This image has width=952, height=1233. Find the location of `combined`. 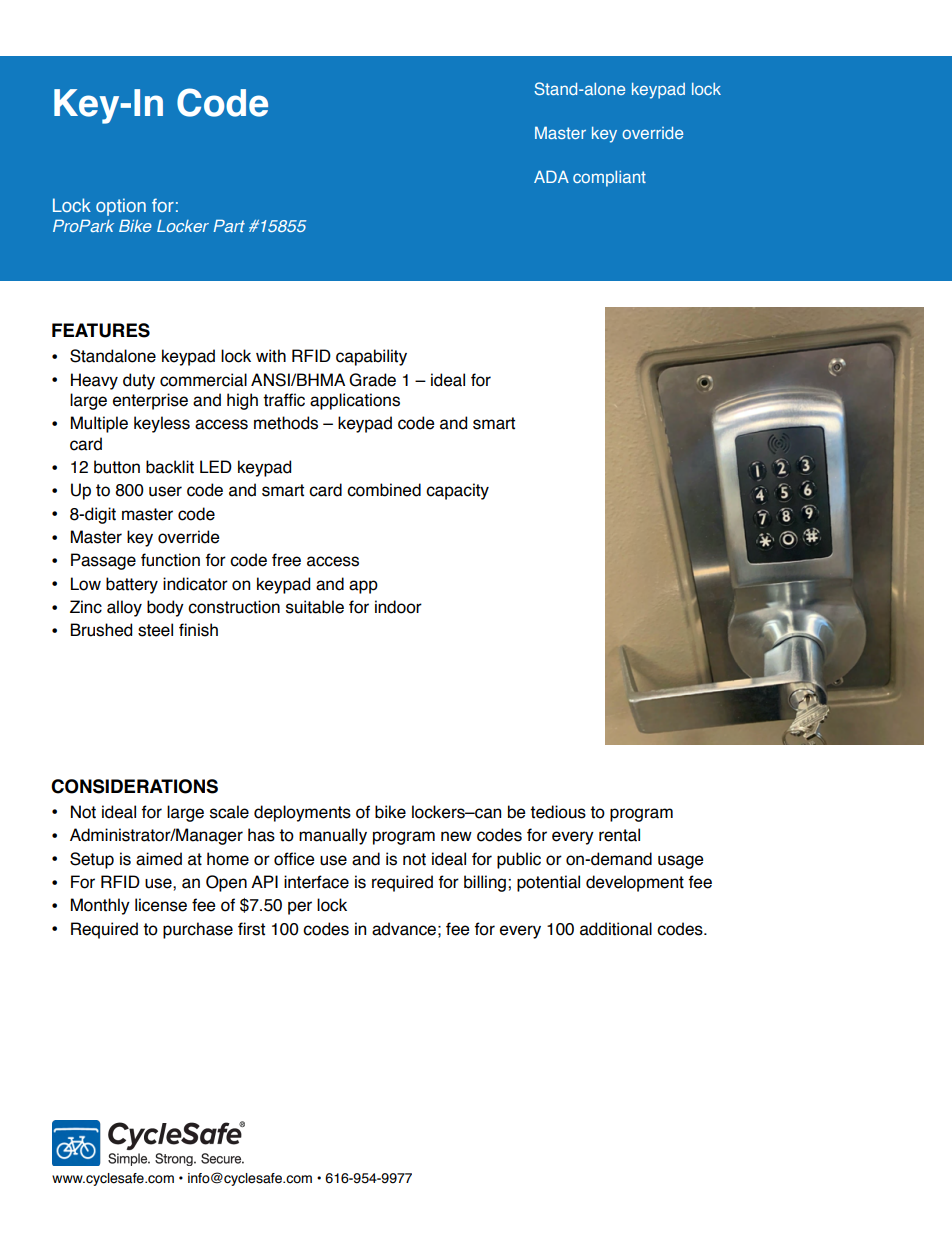

combined is located at coordinates (384, 490).
